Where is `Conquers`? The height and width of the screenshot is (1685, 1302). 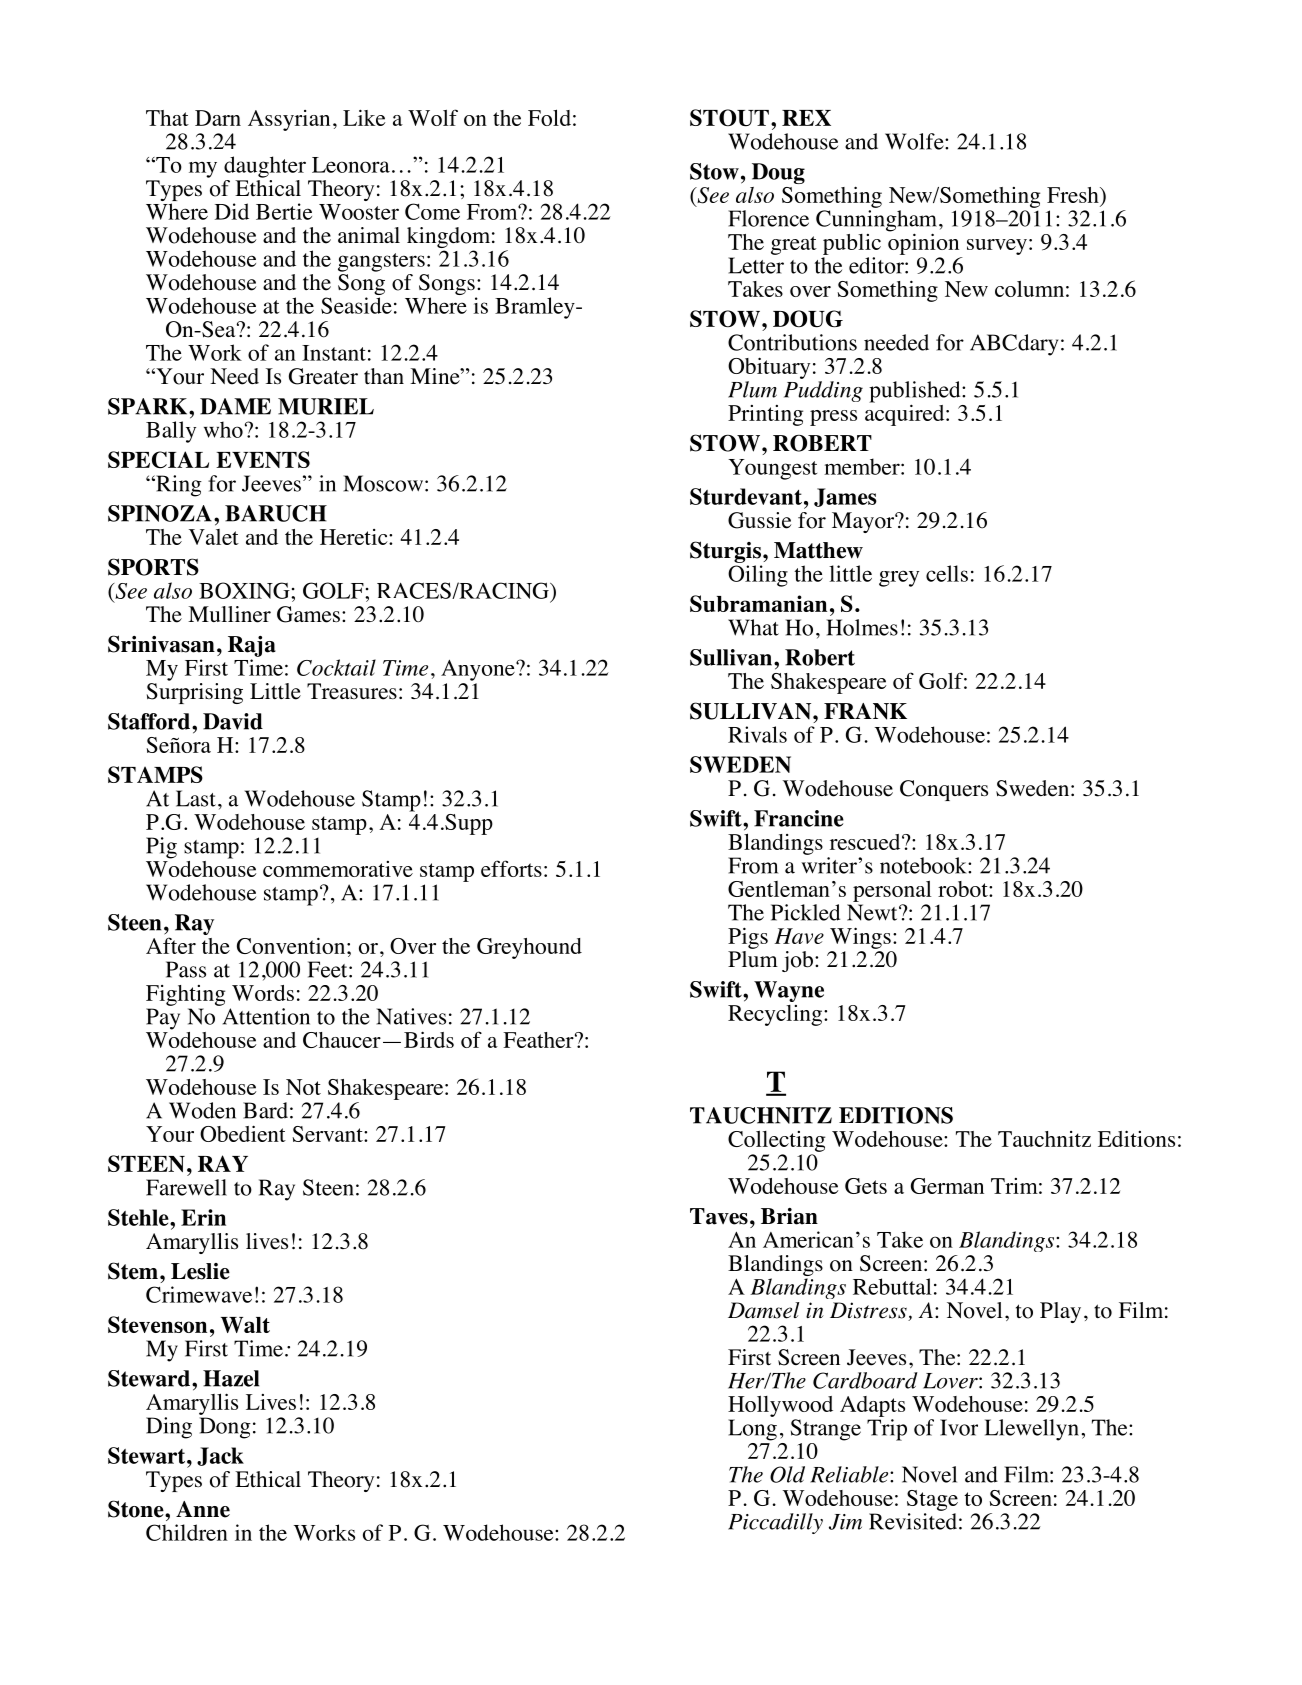 Conquers is located at coordinates (944, 790).
